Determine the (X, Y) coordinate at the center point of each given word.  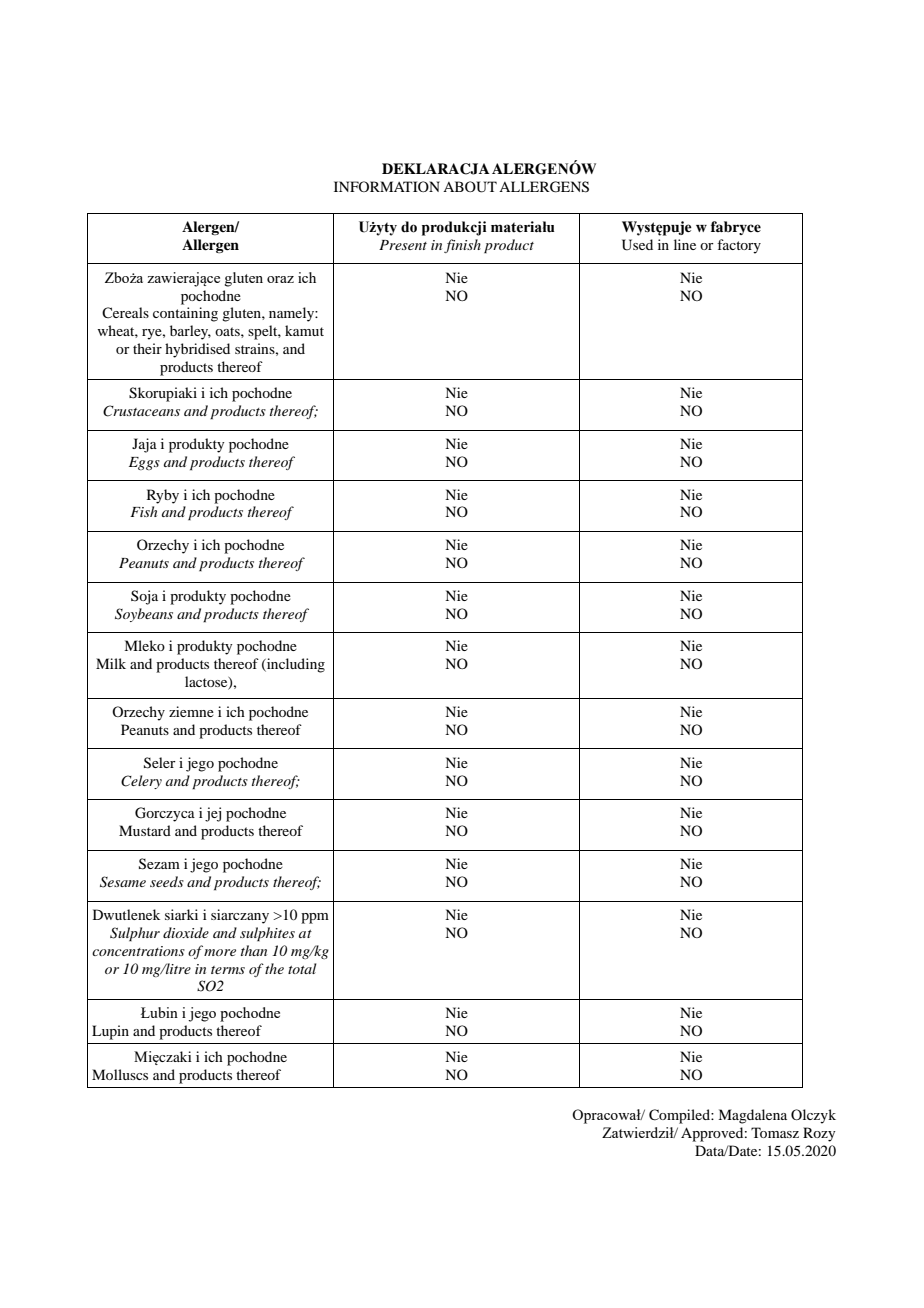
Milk (111, 663)
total (302, 968)
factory (739, 246)
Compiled (680, 1116)
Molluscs (120, 1074)
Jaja (144, 445)
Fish (143, 511)
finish (462, 246)
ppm (315, 918)
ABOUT (470, 187)
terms (228, 970)
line (685, 244)
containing (185, 314)
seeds (167, 881)
